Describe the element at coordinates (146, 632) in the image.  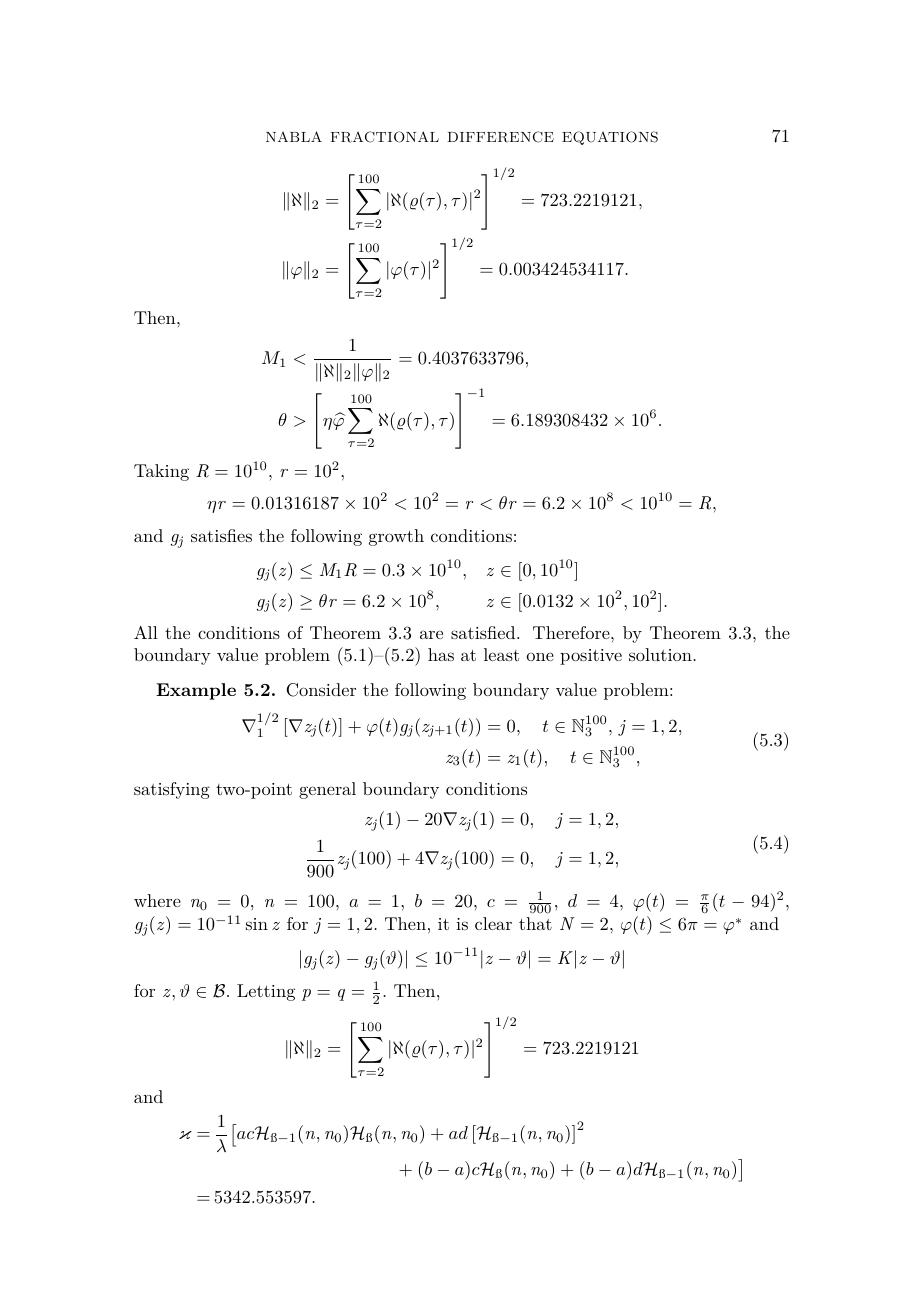
I see `All` at that location.
